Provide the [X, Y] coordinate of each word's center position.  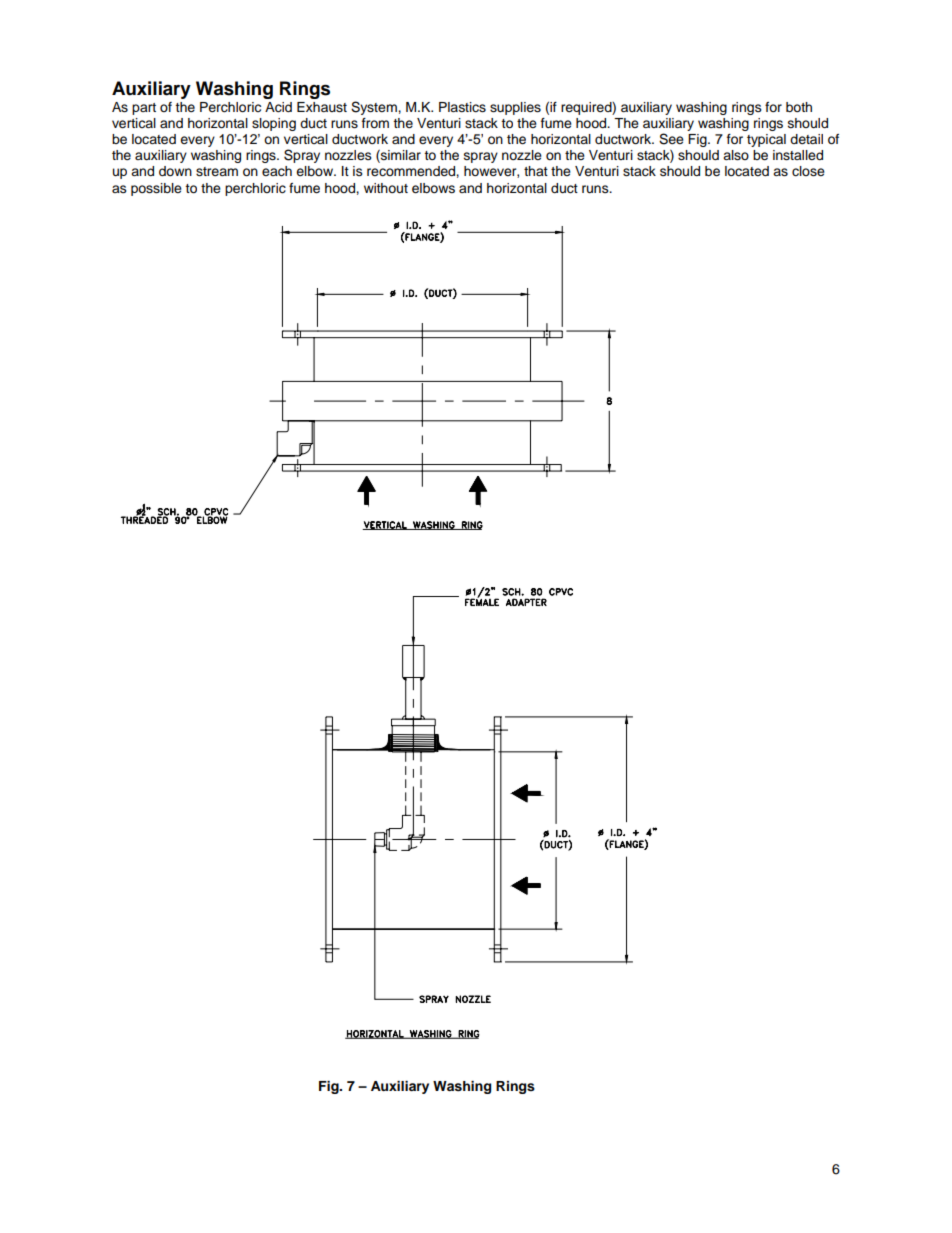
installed [798, 155]
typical [766, 140]
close [808, 171]
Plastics [462, 107]
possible [156, 189]
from [375, 123]
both [799, 107]
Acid [278, 107]
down [175, 171]
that [536, 171]
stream [217, 172]
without [386, 188]
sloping [274, 124]
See [671, 139]
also [736, 155]
